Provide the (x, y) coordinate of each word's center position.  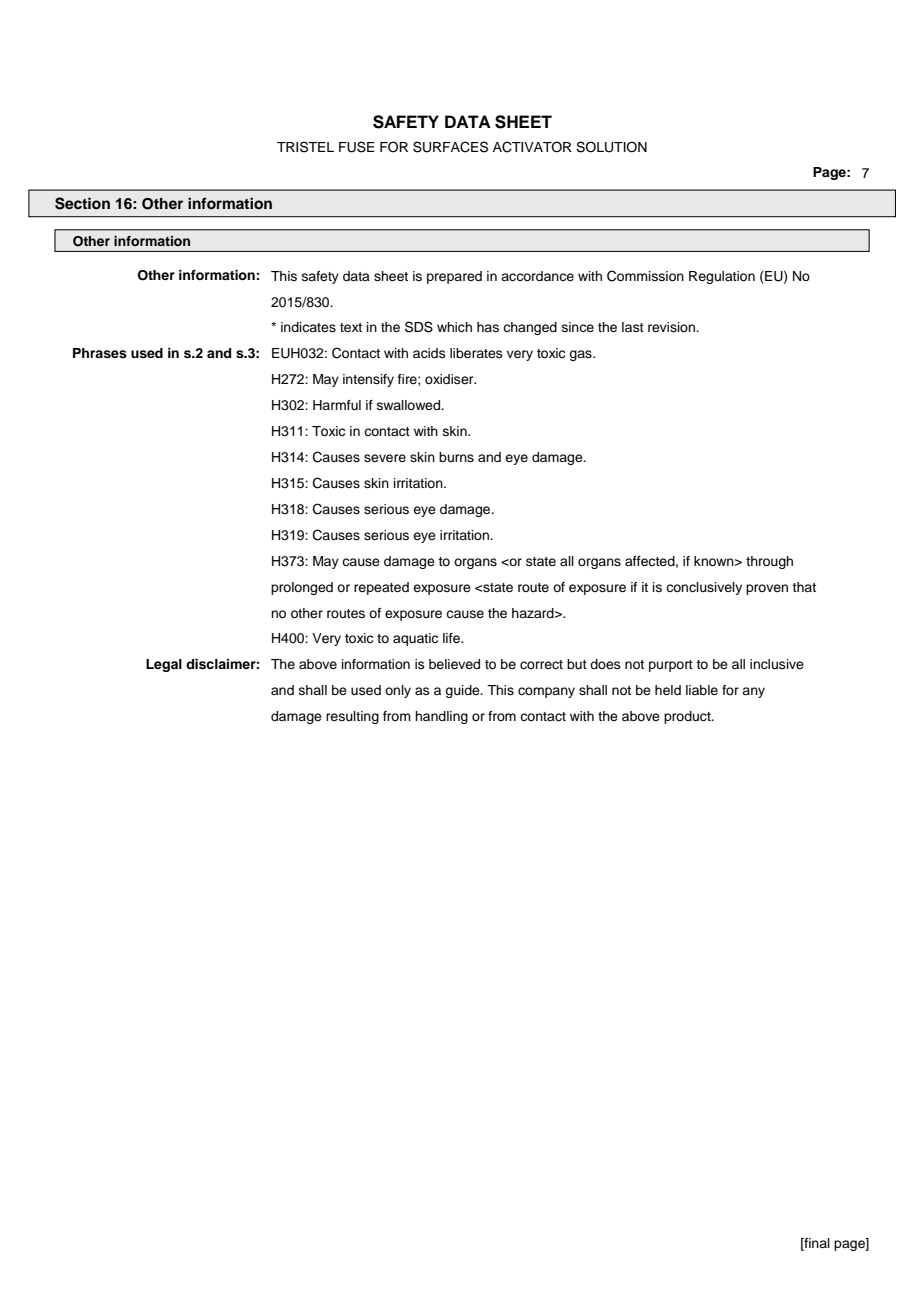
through (769, 562)
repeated (381, 588)
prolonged (302, 588)
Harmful (337, 405)
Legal (164, 665)
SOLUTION (611, 147)
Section (82, 203)
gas (581, 355)
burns (456, 457)
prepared (454, 277)
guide (463, 691)
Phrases (100, 353)
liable (702, 690)
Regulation (722, 277)
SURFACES (450, 147)
